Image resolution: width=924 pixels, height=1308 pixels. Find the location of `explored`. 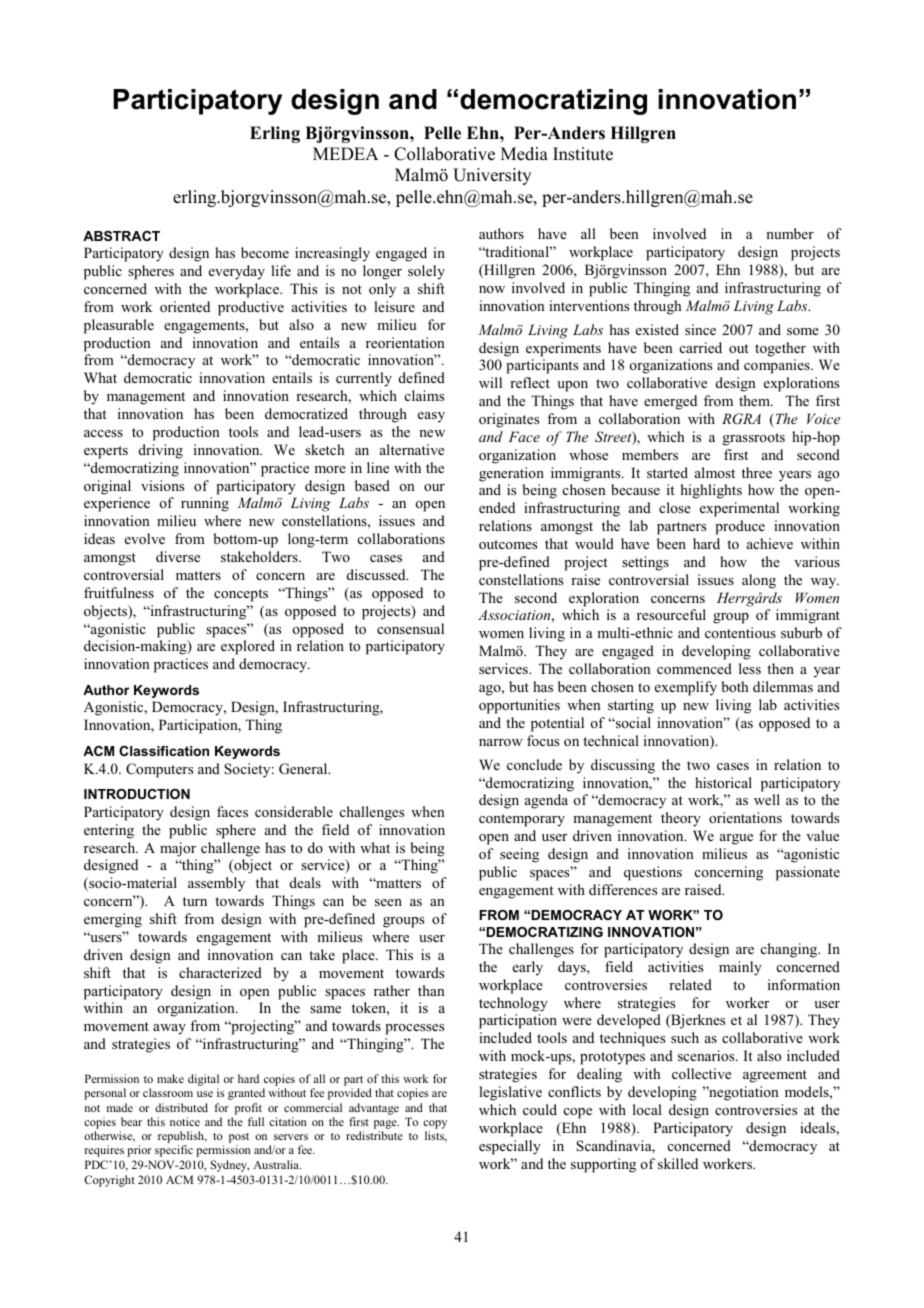

explored is located at coordinates (248, 647).
